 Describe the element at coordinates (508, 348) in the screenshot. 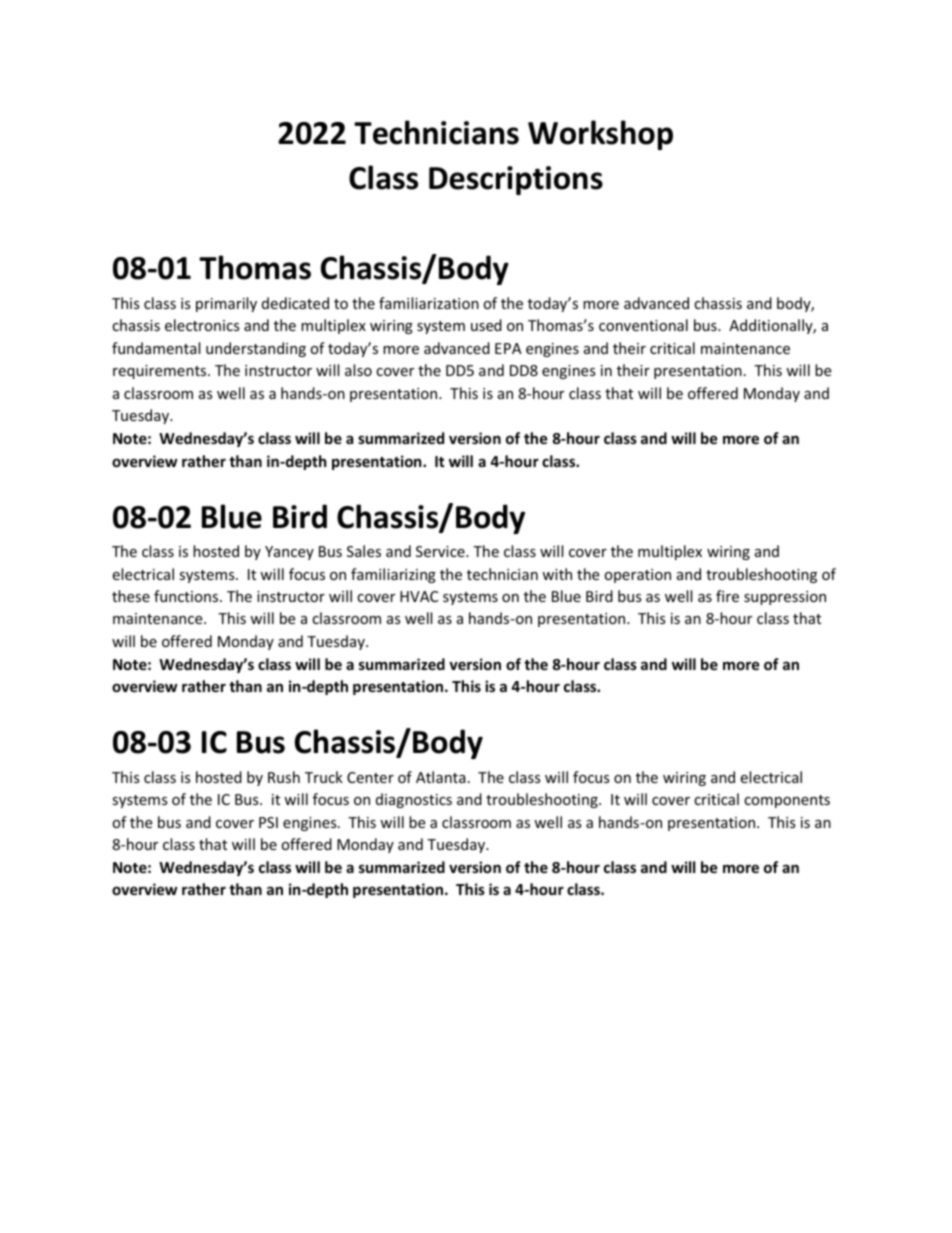

I see `EPA` at that location.
